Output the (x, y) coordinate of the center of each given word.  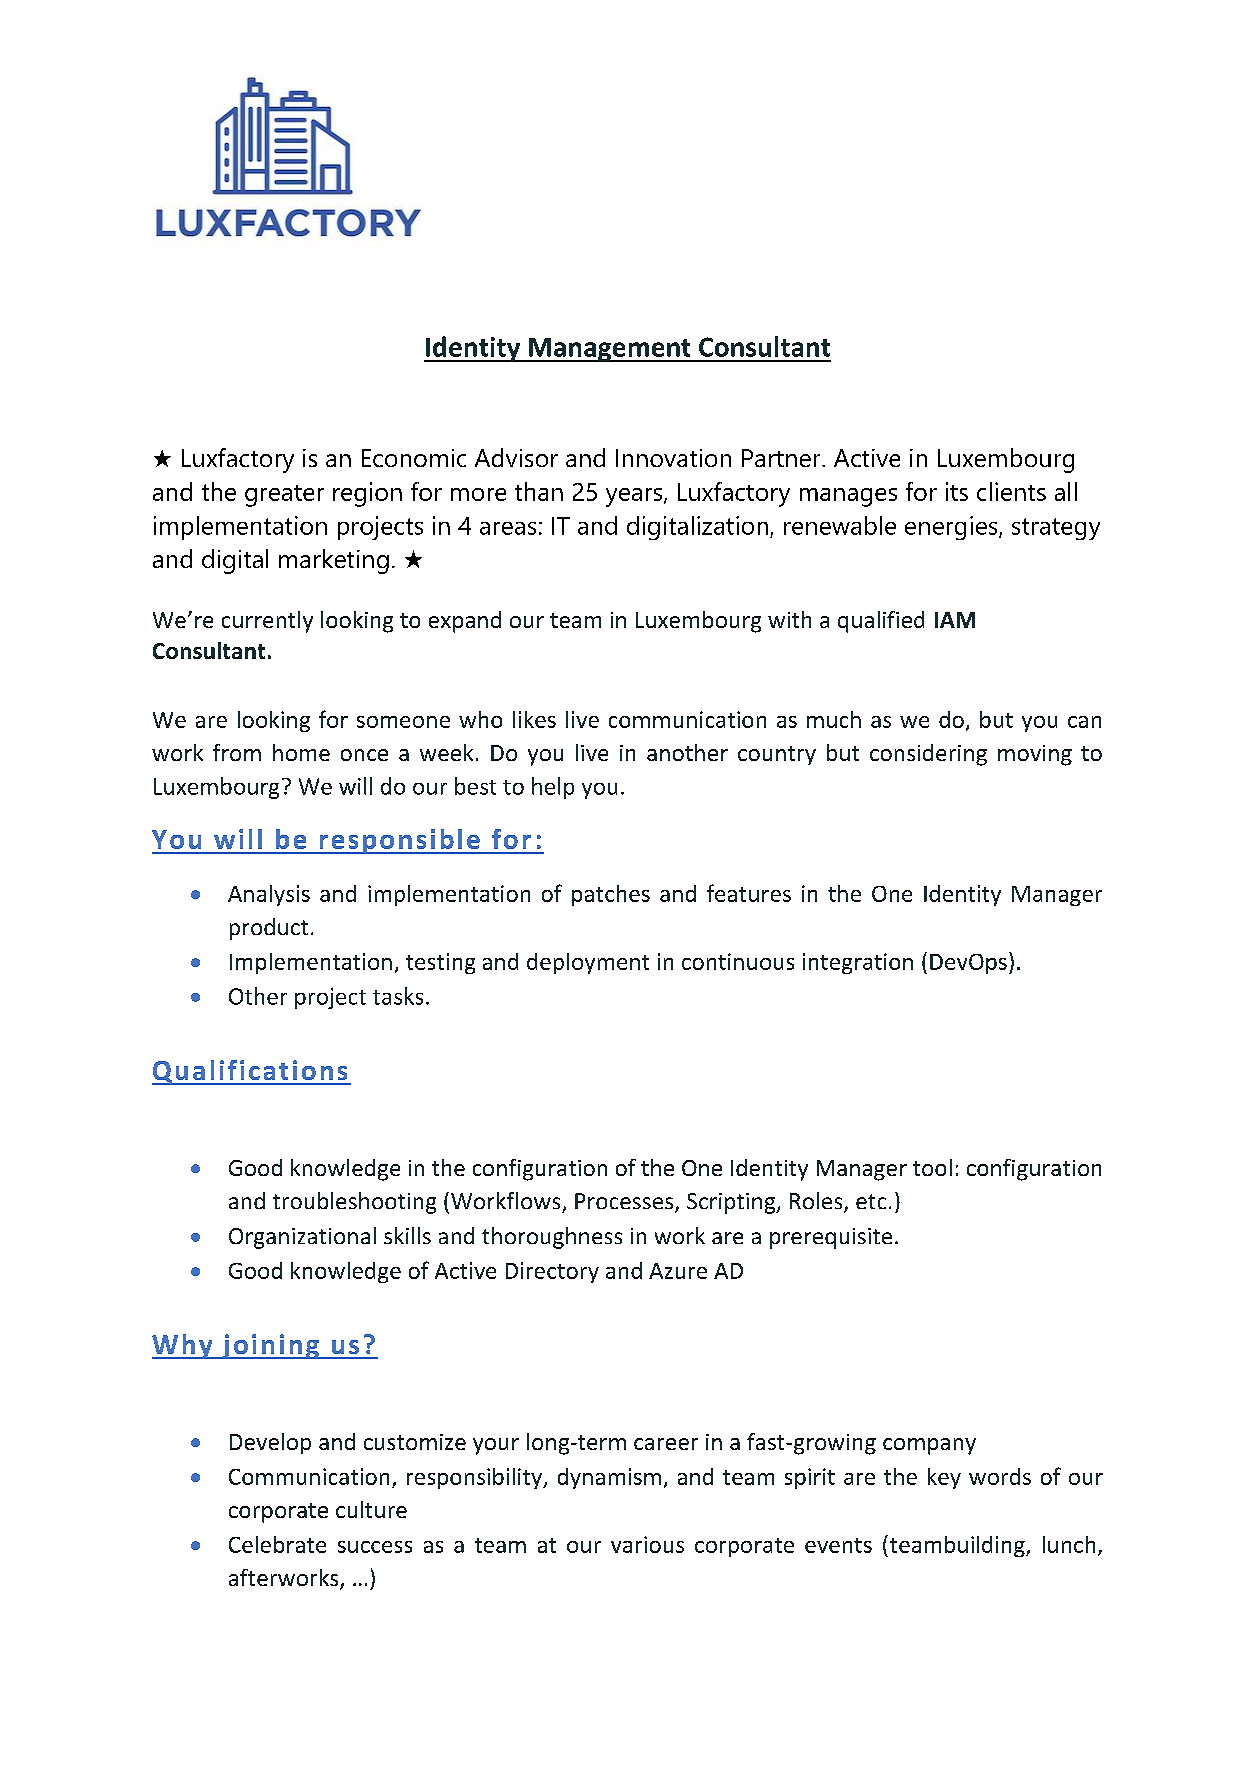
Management (610, 350)
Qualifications (251, 1072)
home (301, 752)
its (957, 491)
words (1000, 1476)
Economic (414, 458)
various (647, 1544)
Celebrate (277, 1544)
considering (928, 755)
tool (932, 1167)
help (553, 788)
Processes (625, 1202)
